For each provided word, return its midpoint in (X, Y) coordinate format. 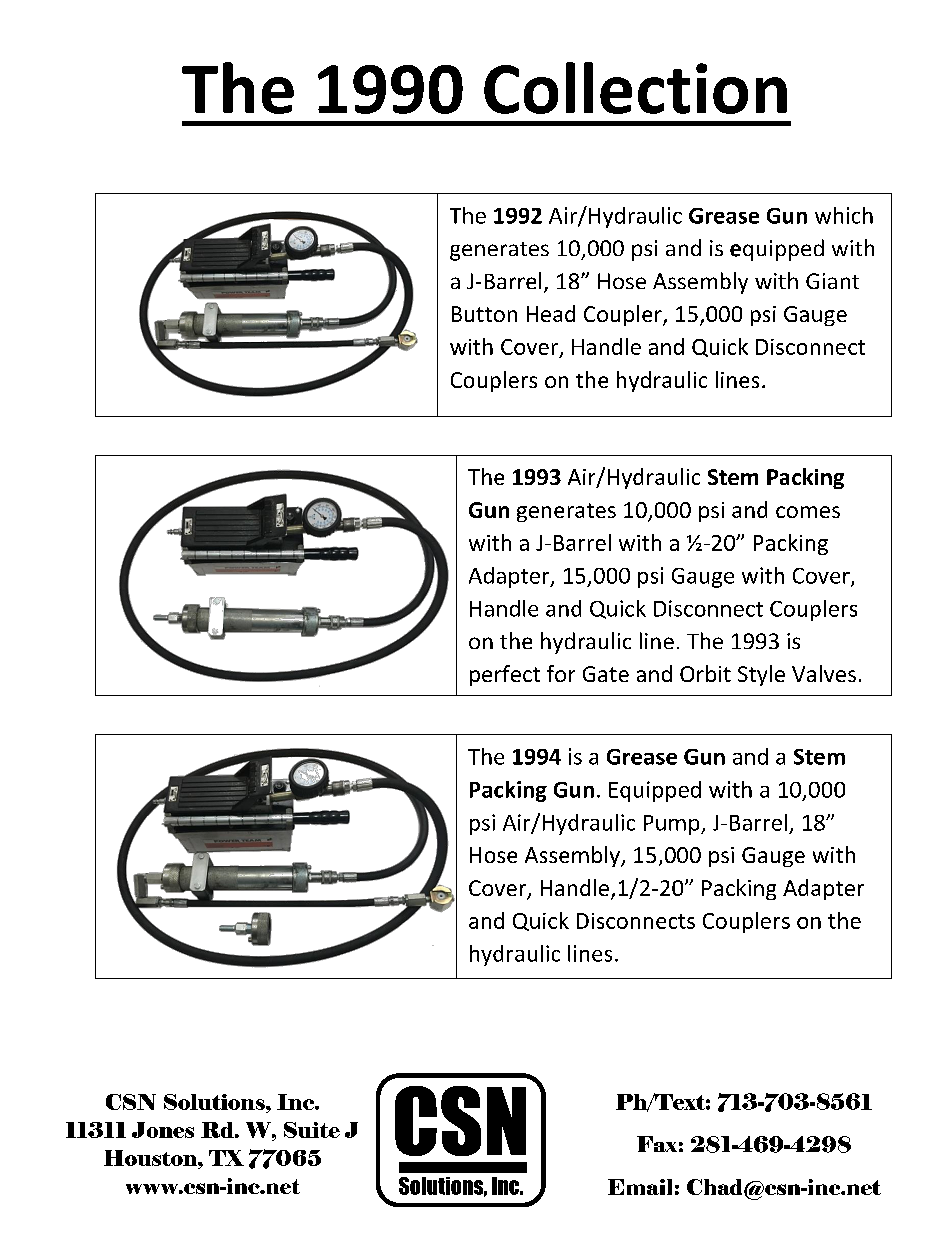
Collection (635, 88)
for (561, 673)
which (844, 215)
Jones (163, 1130)
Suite (312, 1130)
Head (551, 313)
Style (761, 675)
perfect (505, 675)
